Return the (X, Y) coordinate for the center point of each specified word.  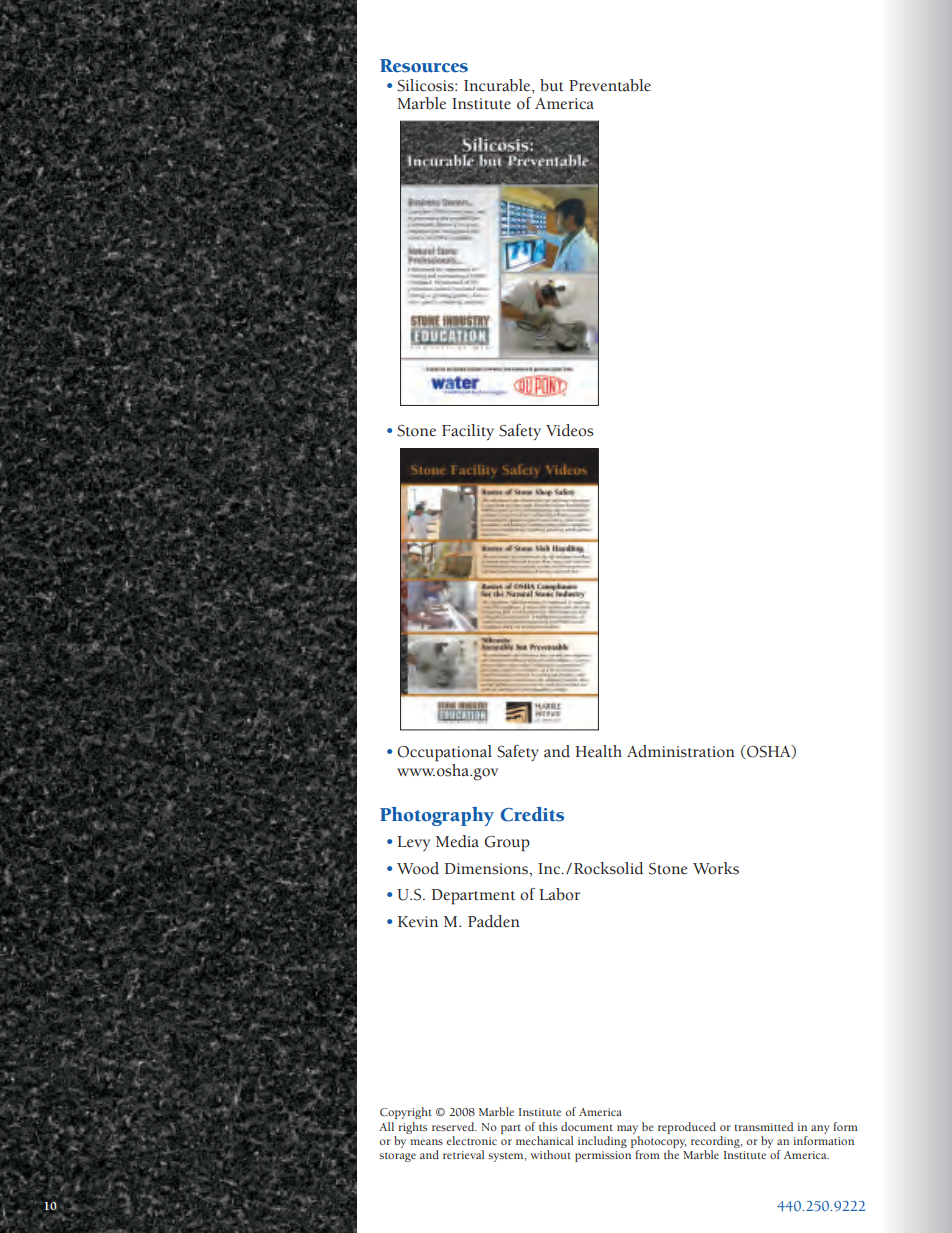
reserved (454, 1126)
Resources (424, 66)
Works (716, 868)
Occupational (444, 753)
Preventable (610, 85)
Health (598, 751)
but (552, 85)
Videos (569, 430)
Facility (468, 432)
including (602, 1142)
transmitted (764, 1126)
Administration (681, 751)
